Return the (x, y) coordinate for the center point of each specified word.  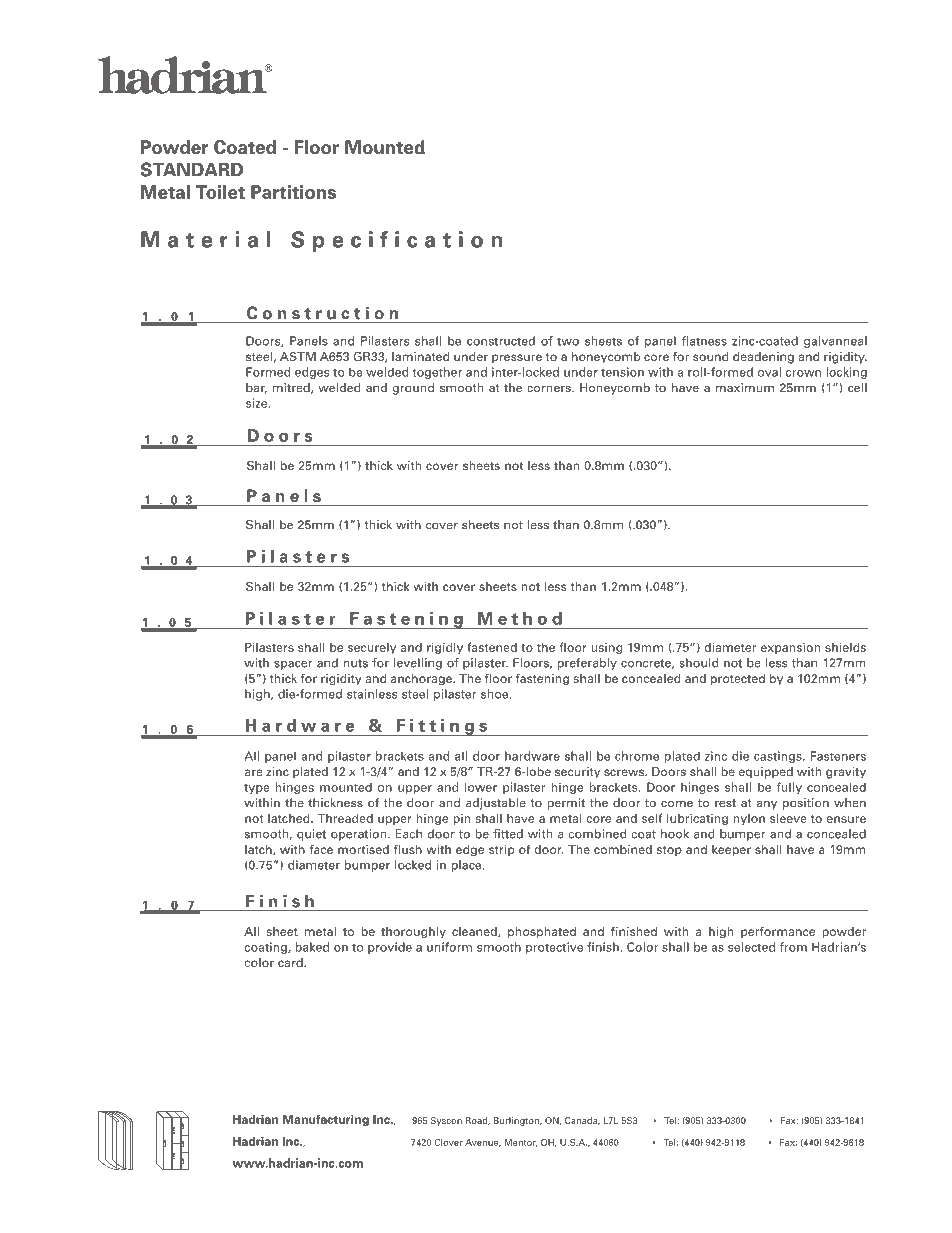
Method (520, 618)
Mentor (520, 1143)
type (256, 789)
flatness (704, 341)
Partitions (293, 192)
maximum (745, 388)
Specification (396, 241)
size (258, 403)
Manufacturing (326, 1120)
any (767, 805)
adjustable (496, 804)
